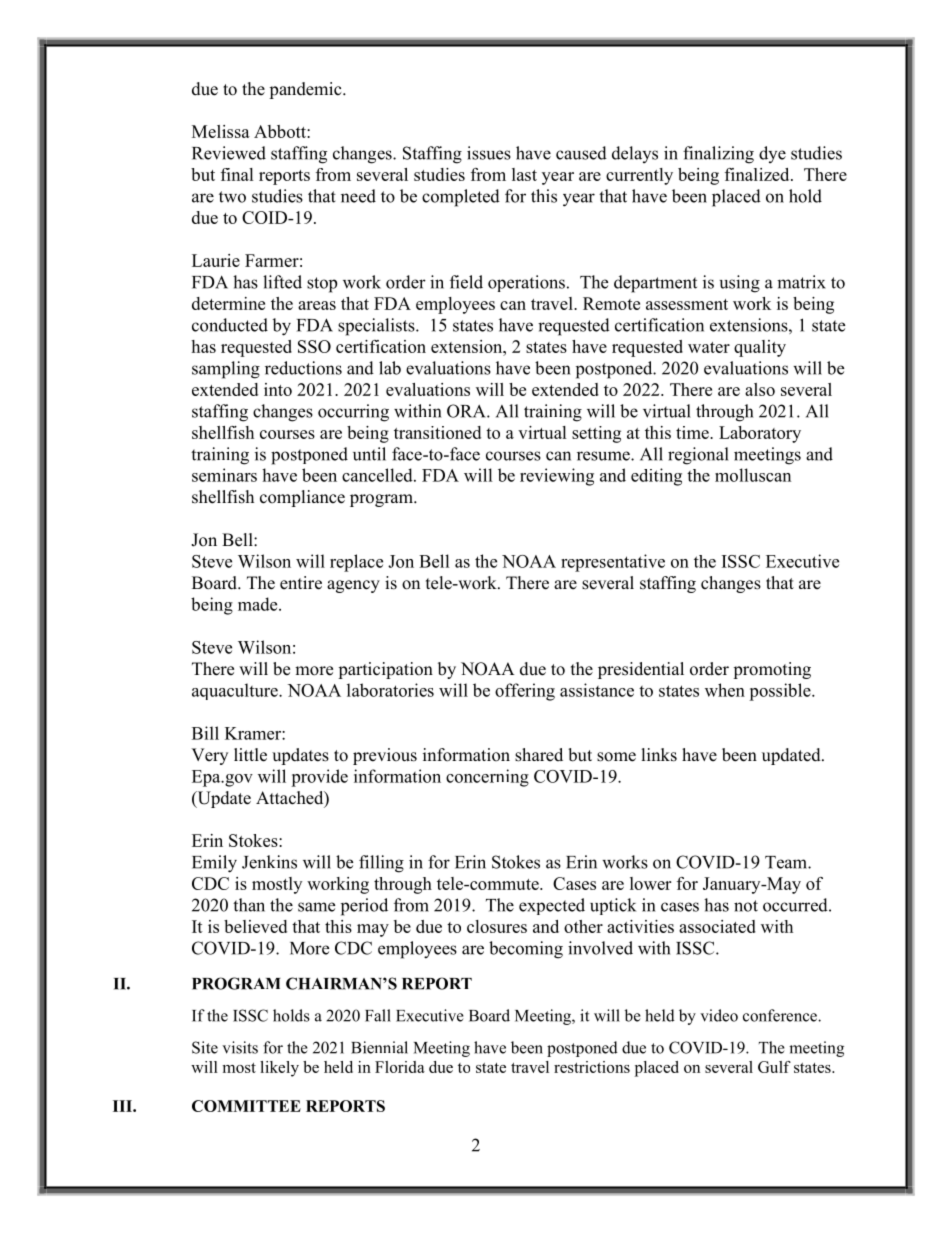  Describe the element at coordinates (489, 153) in the document. I see `issues` at that location.
